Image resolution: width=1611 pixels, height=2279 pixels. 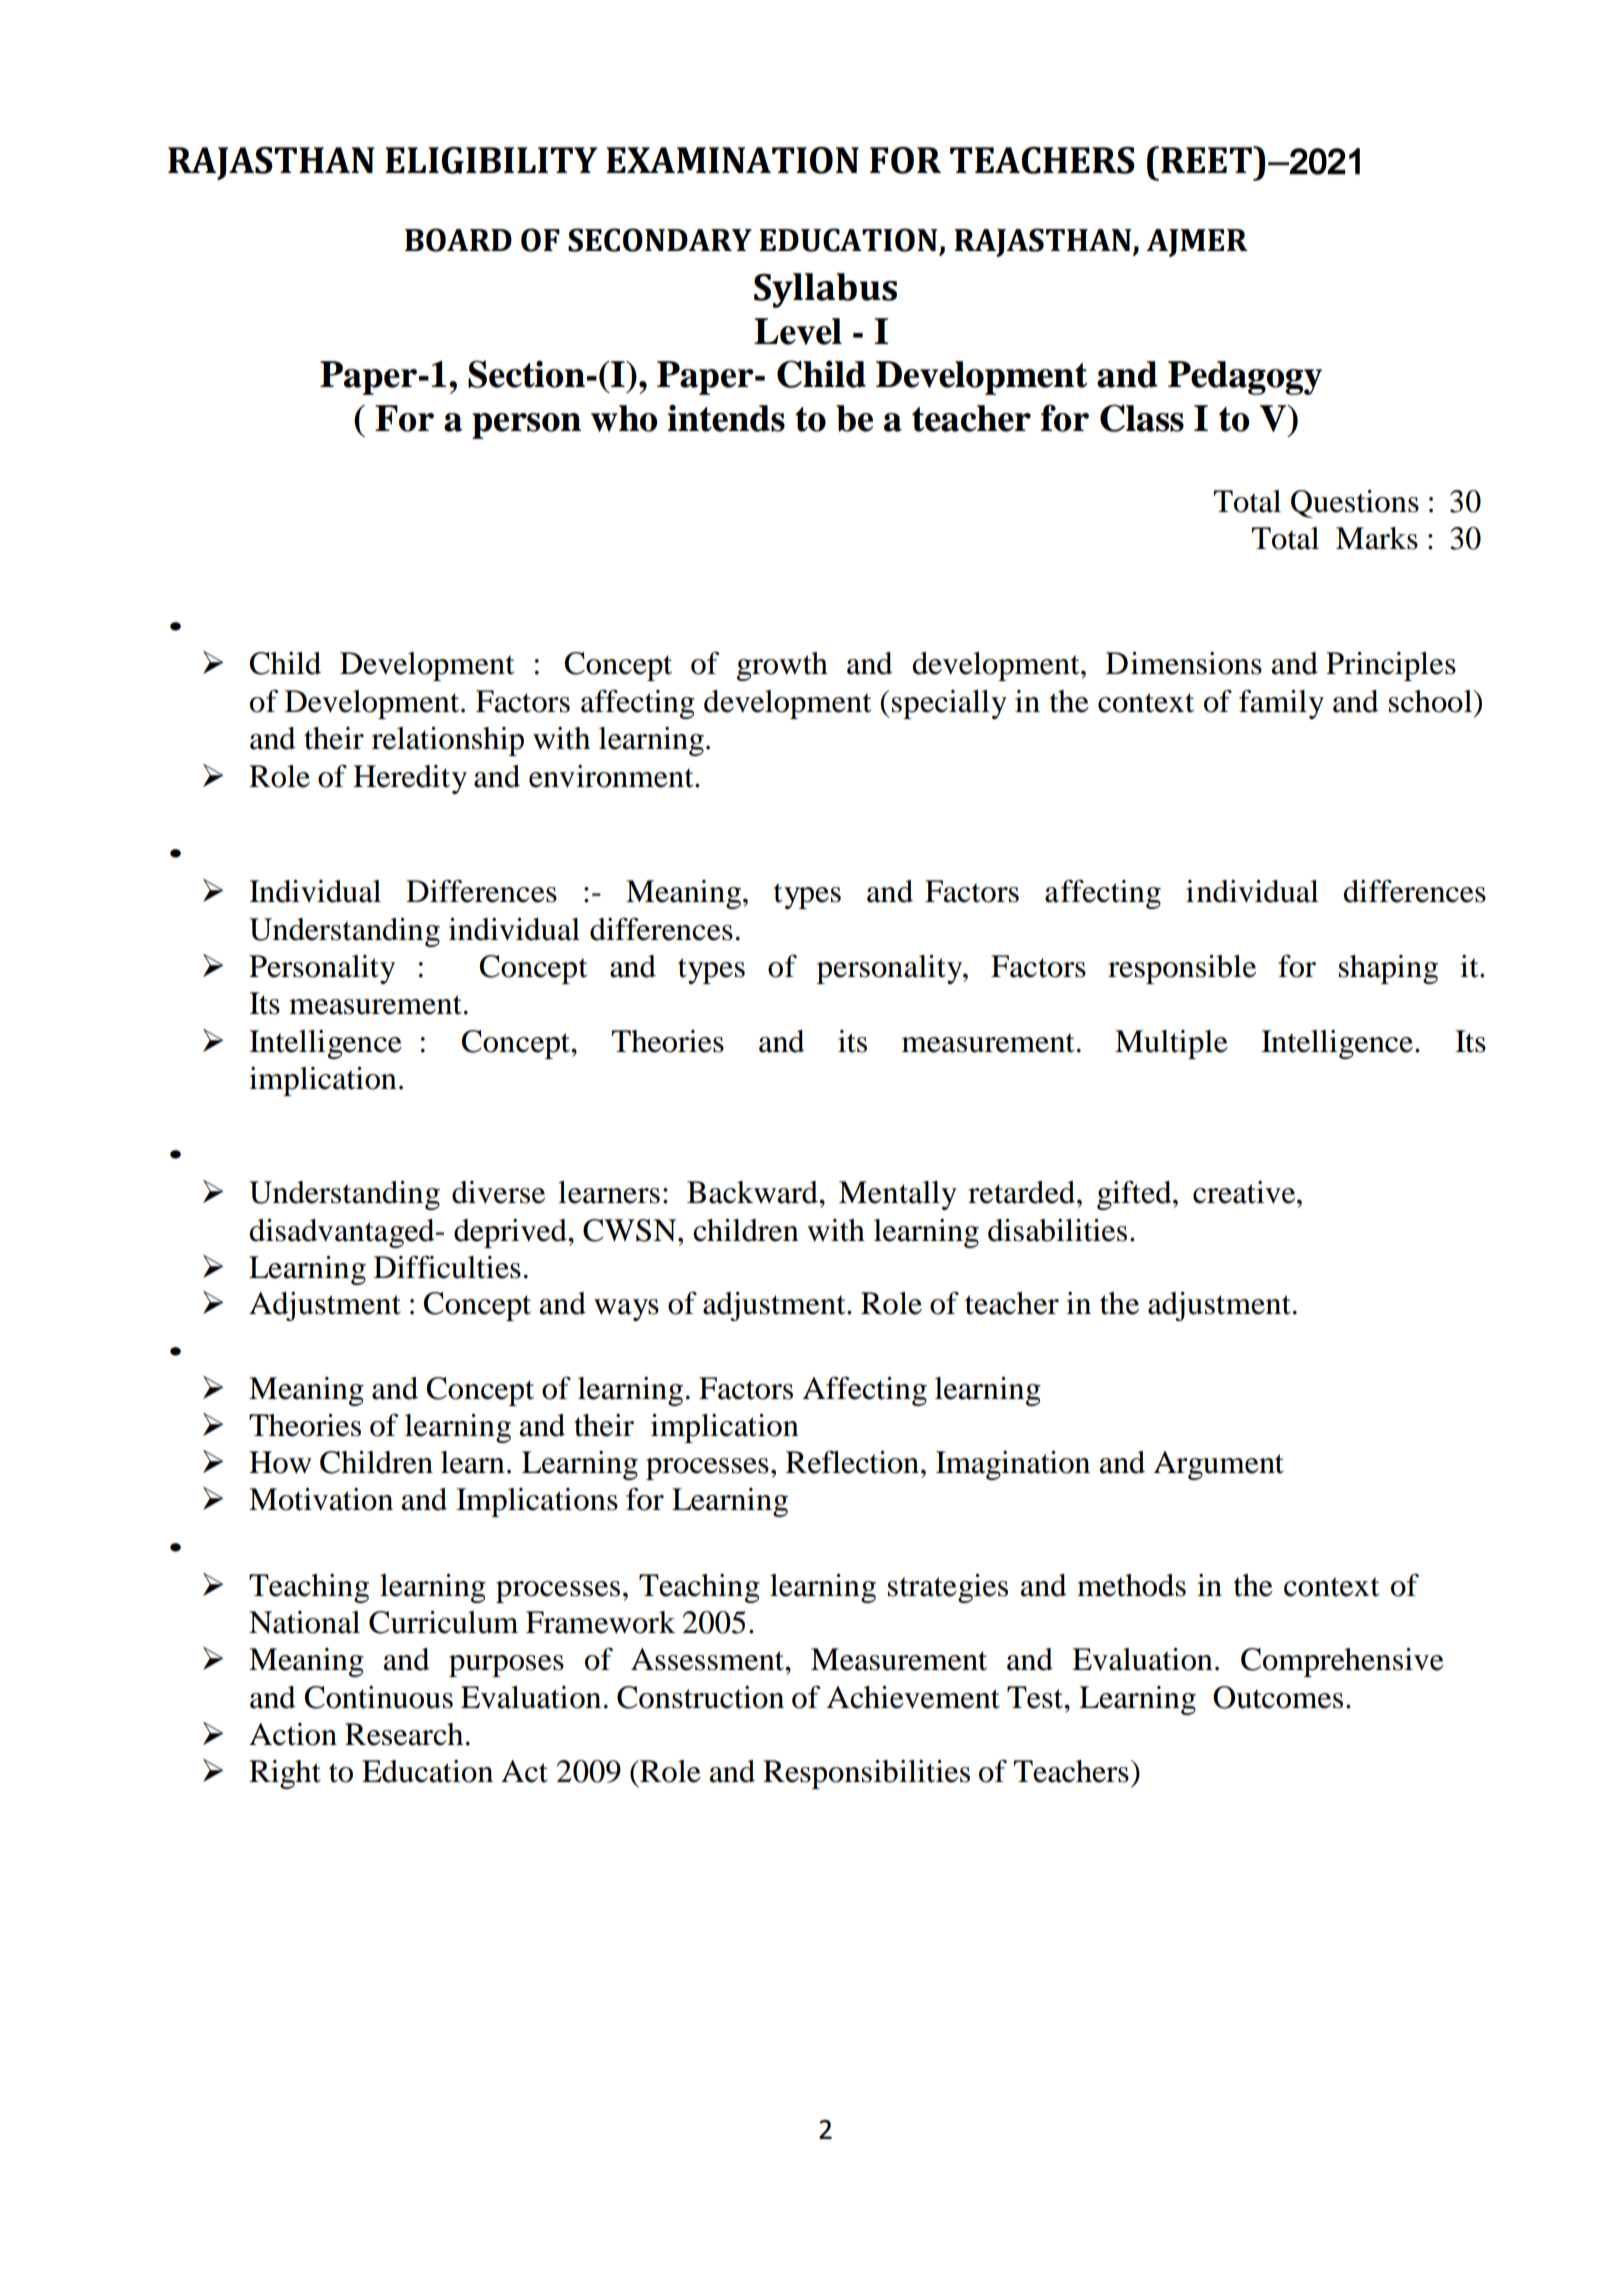 What do you see at coordinates (825, 290) in the screenshot?
I see `Syllabus` at bounding box center [825, 290].
